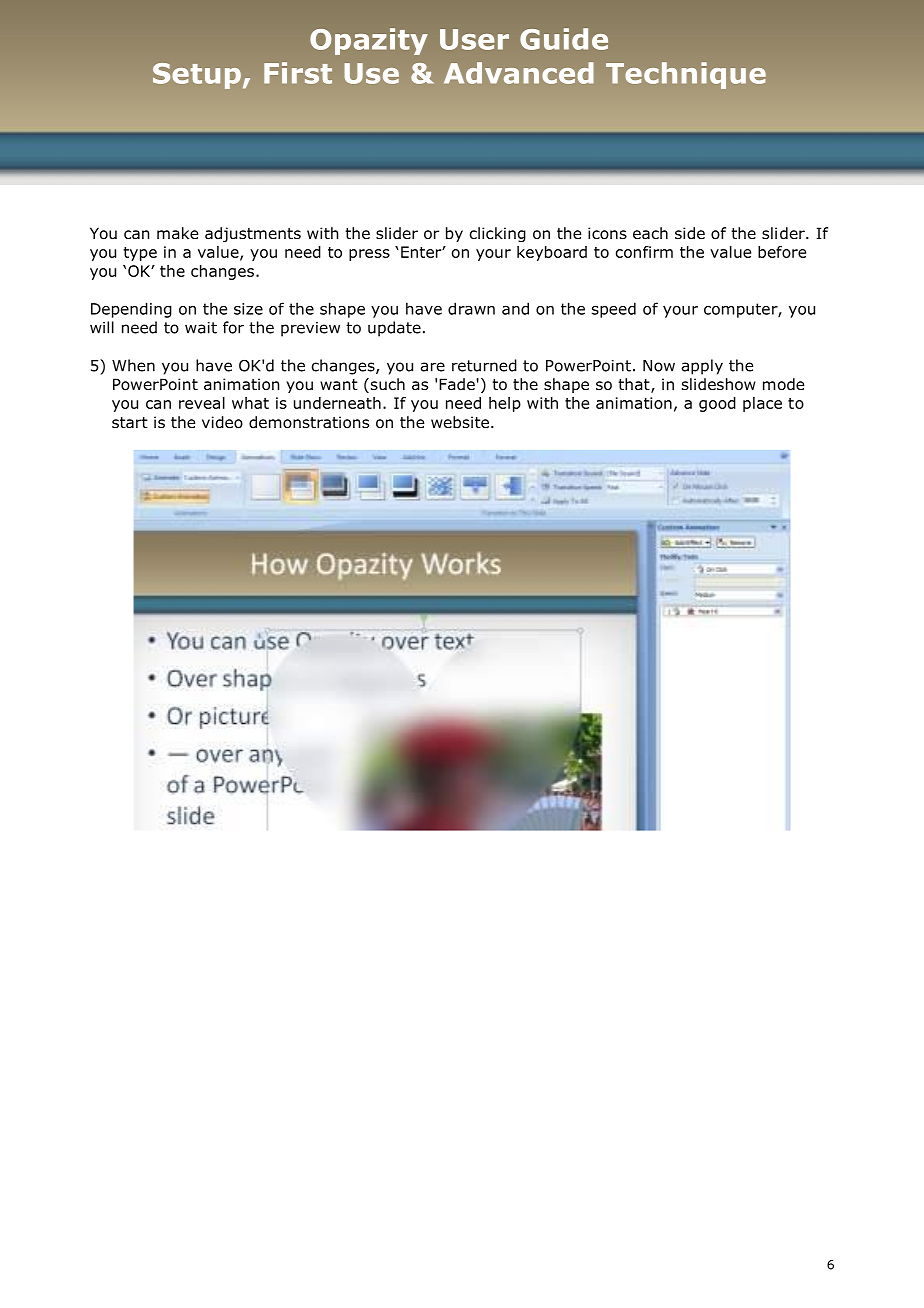 The height and width of the screenshot is (1308, 924). Describe the element at coordinates (474, 39) in the screenshot. I see `User` at that location.
